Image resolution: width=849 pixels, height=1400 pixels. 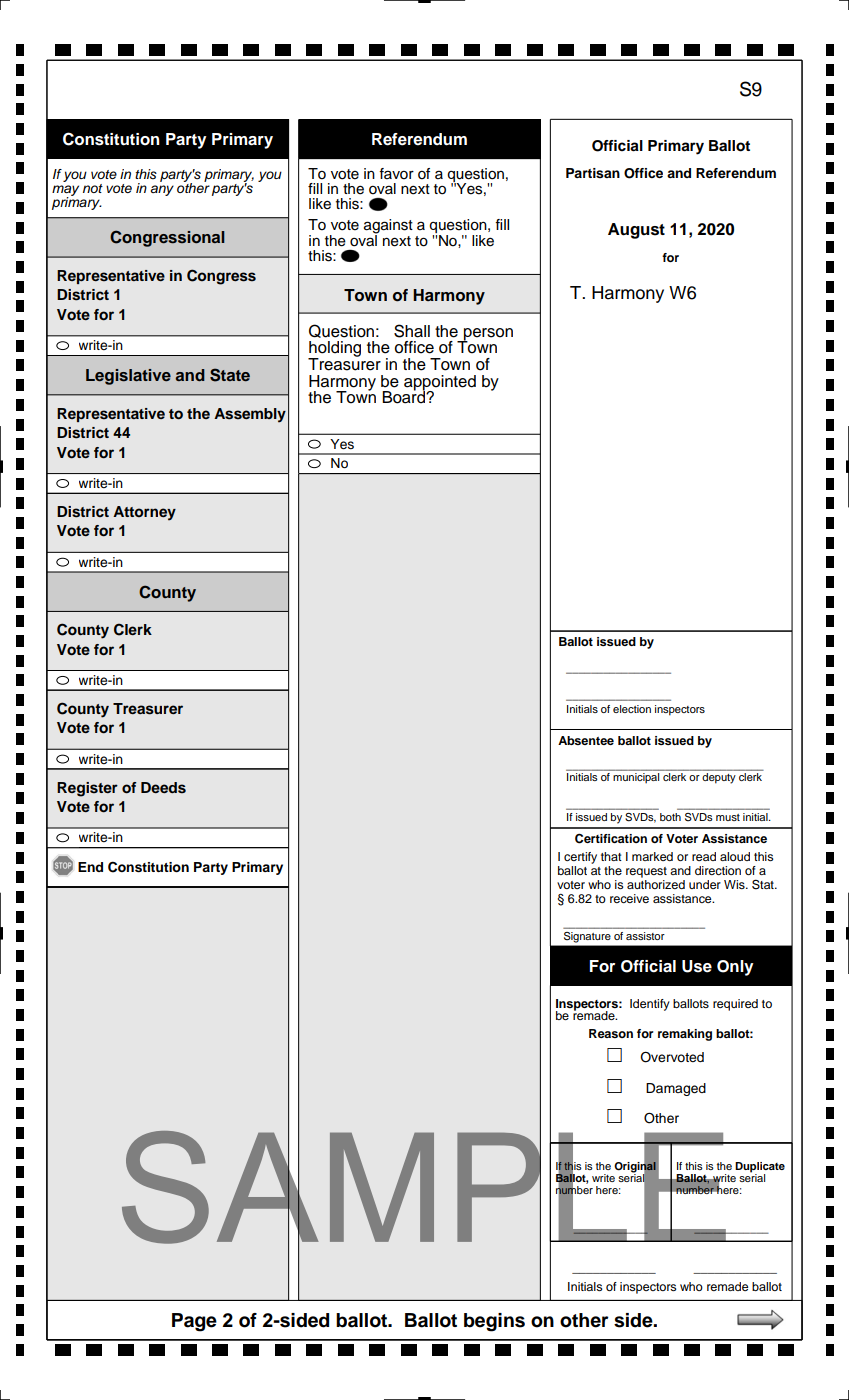 What do you see at coordinates (162, 190) in the screenshot?
I see `any` at bounding box center [162, 190].
